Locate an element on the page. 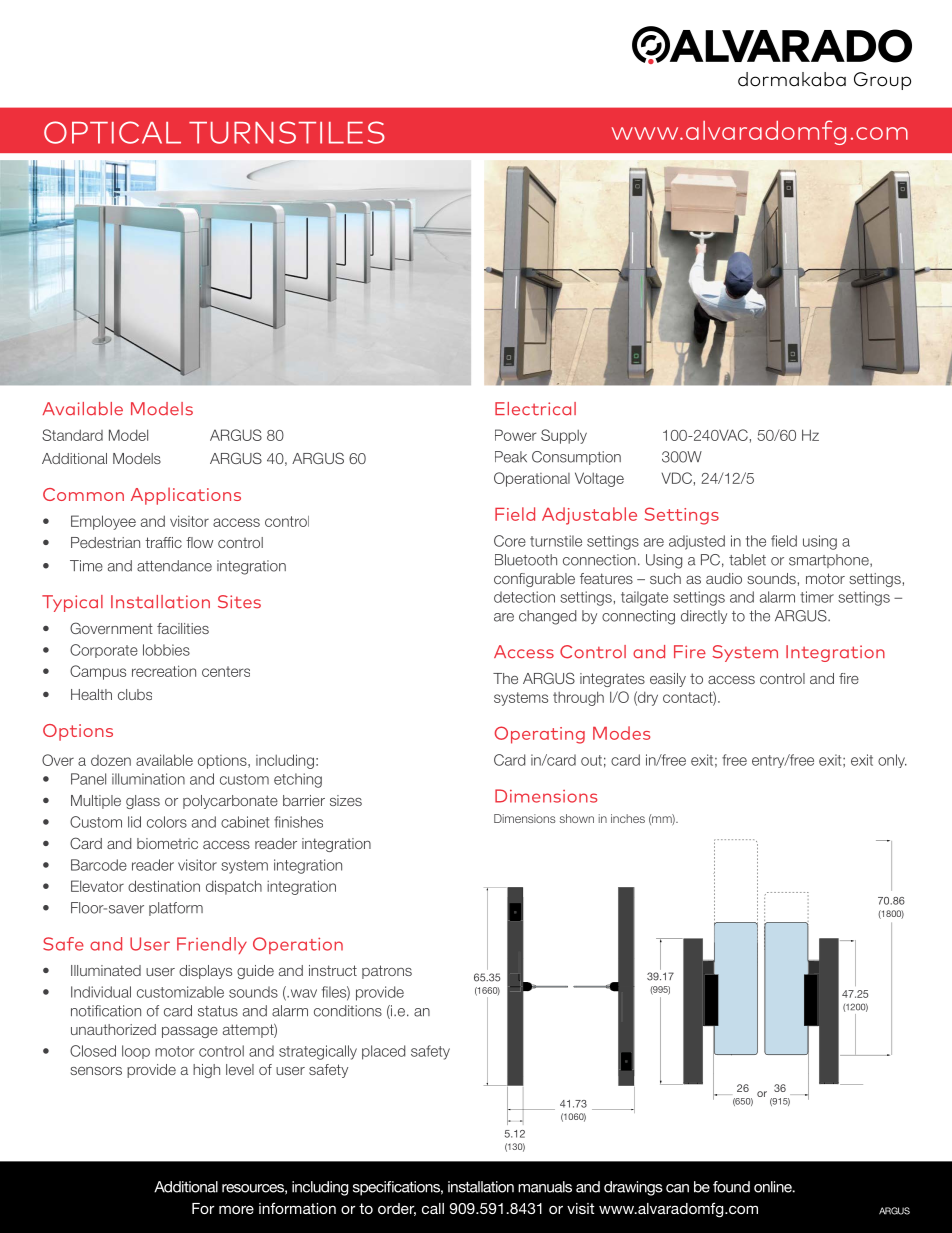  found is located at coordinates (731, 1187).
